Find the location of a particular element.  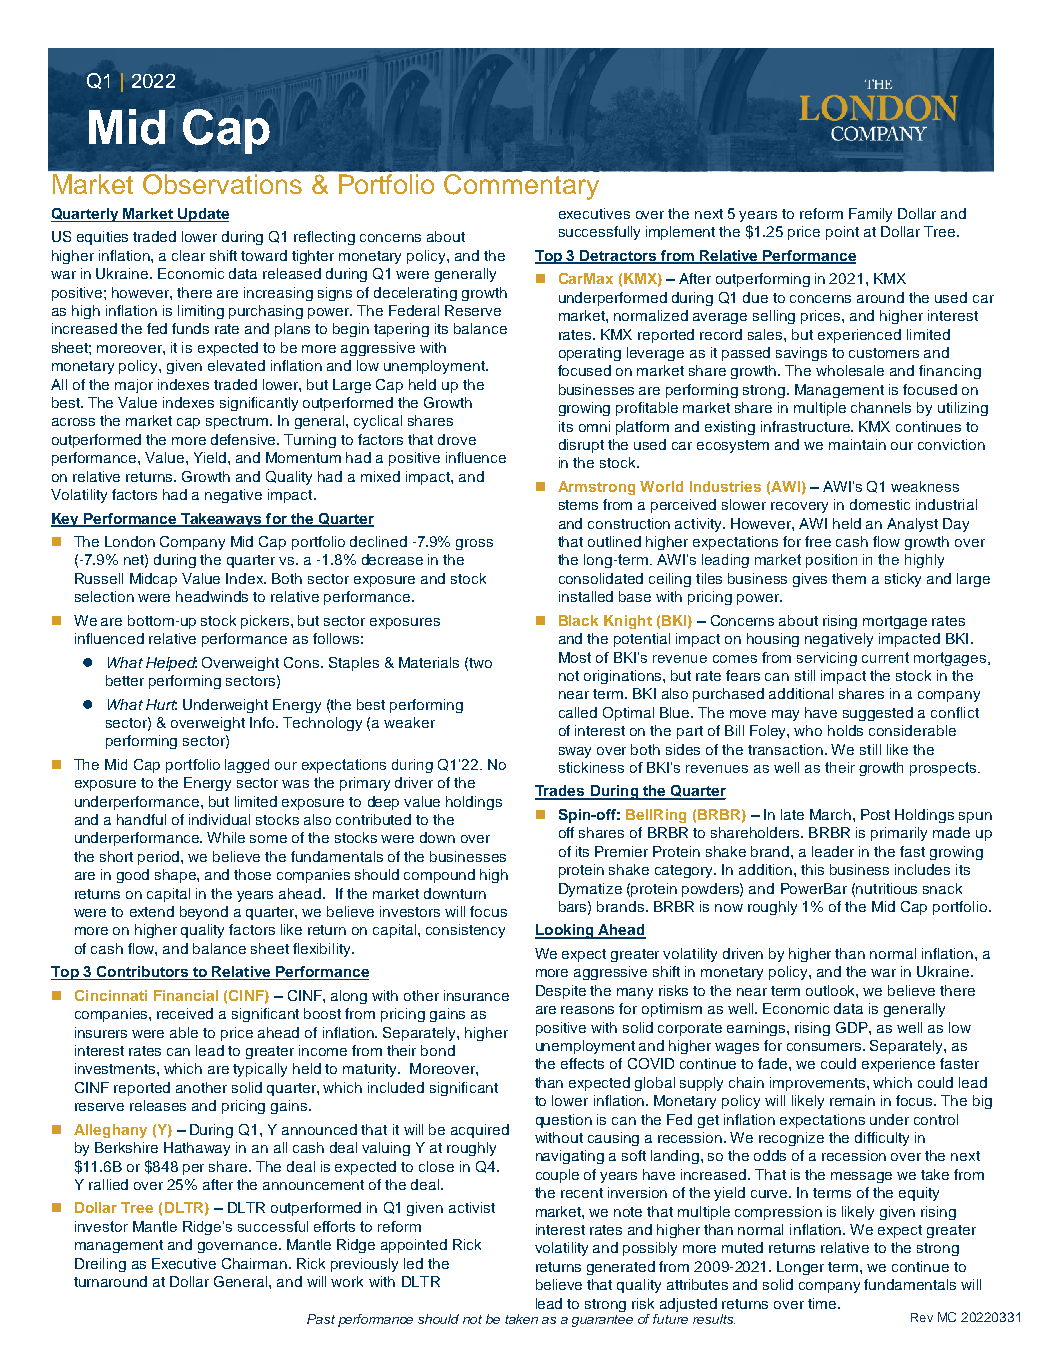

clear is located at coordinates (188, 255).
